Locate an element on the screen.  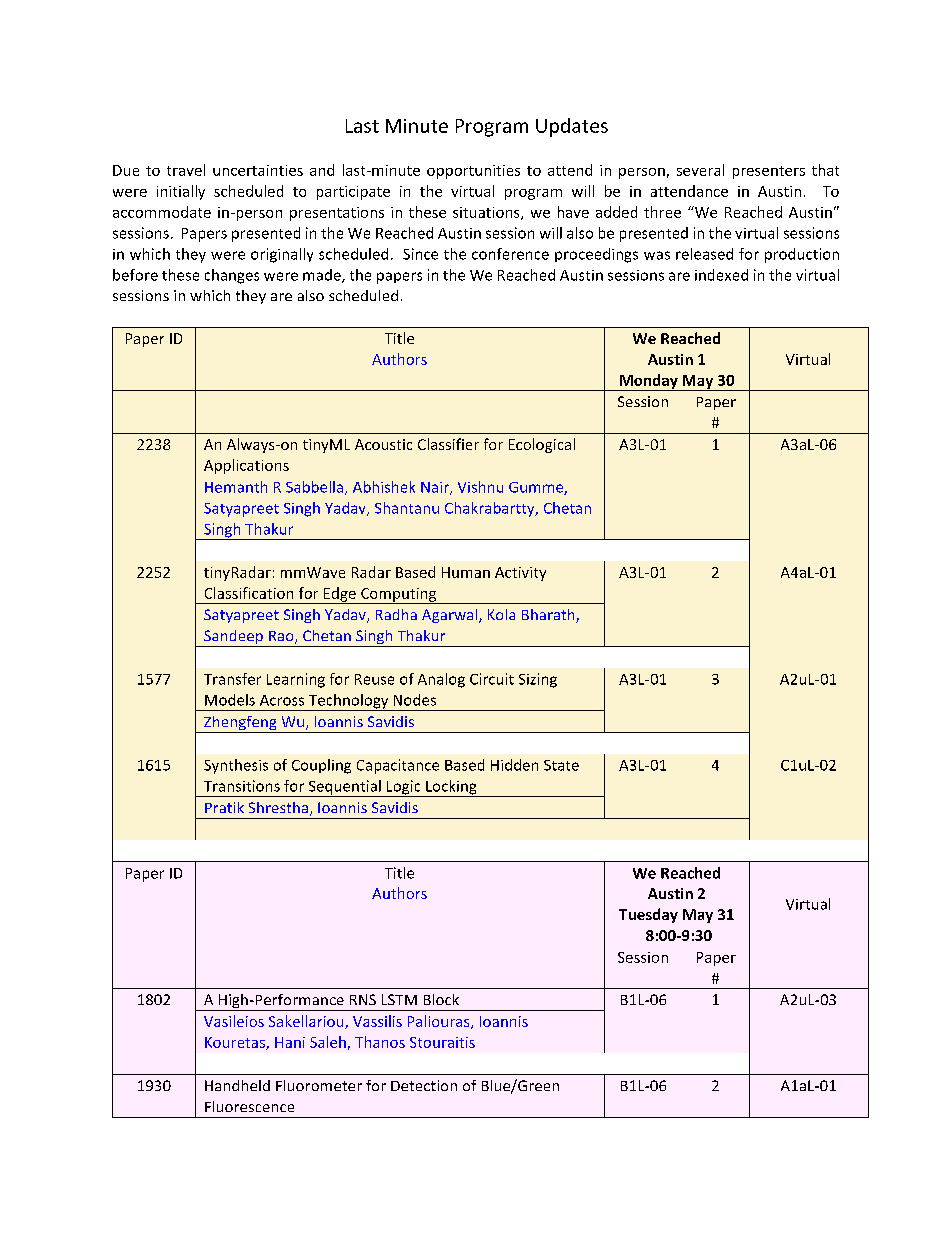
Tuesday is located at coordinates (648, 915).
